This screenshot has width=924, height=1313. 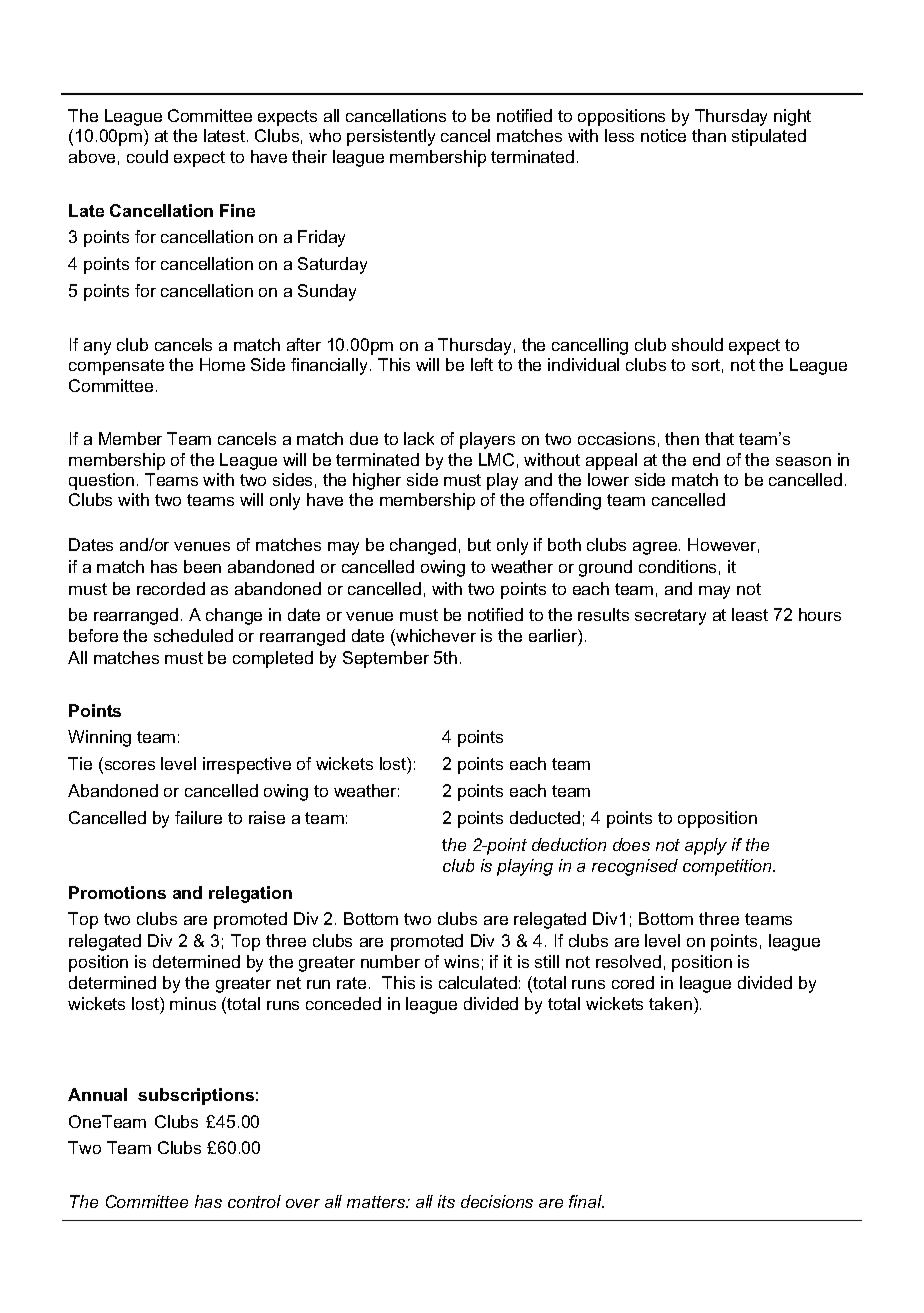 I want to click on question, so click(x=101, y=481).
